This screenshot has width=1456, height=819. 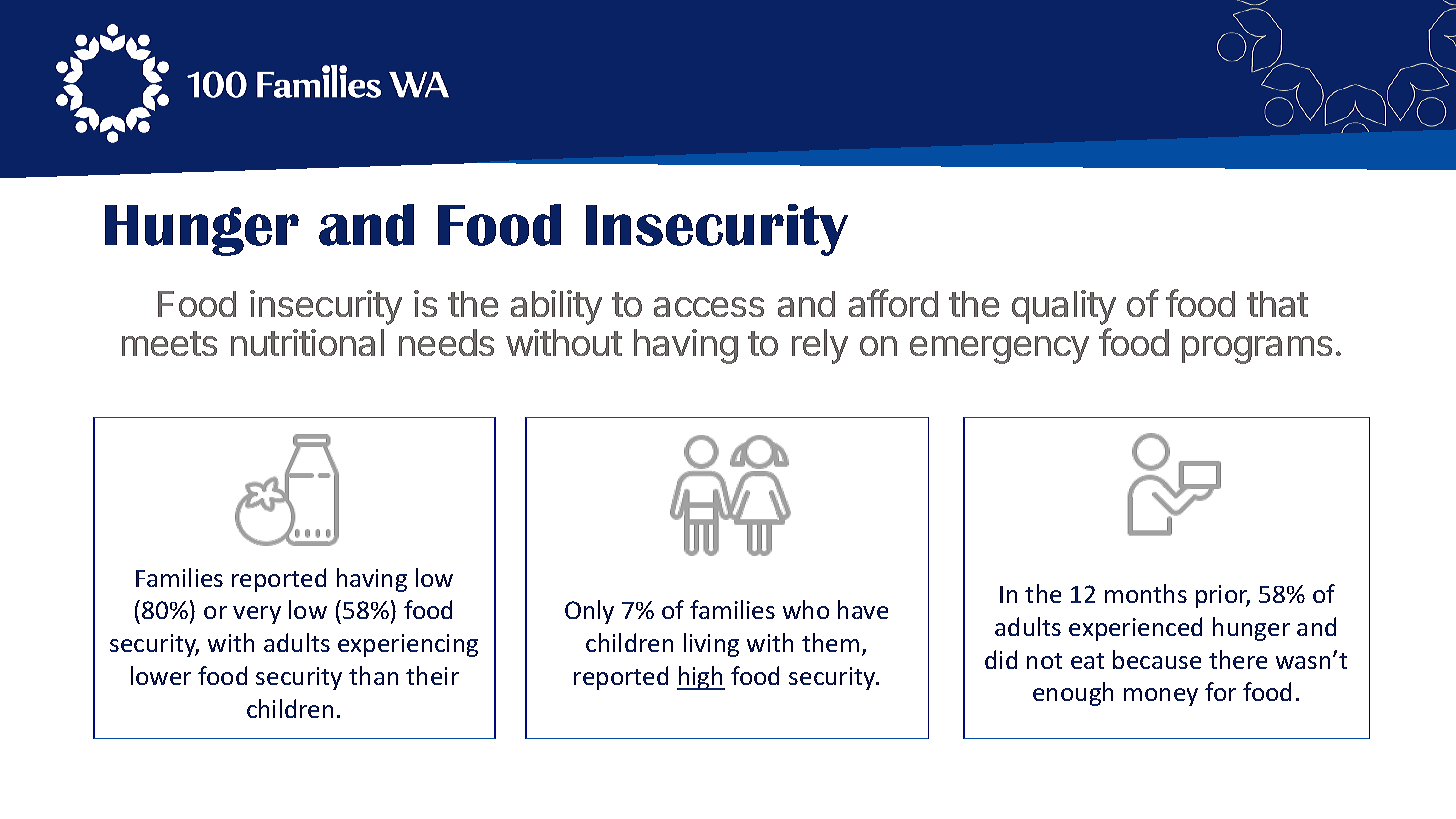 I want to click on access, so click(x=709, y=307).
